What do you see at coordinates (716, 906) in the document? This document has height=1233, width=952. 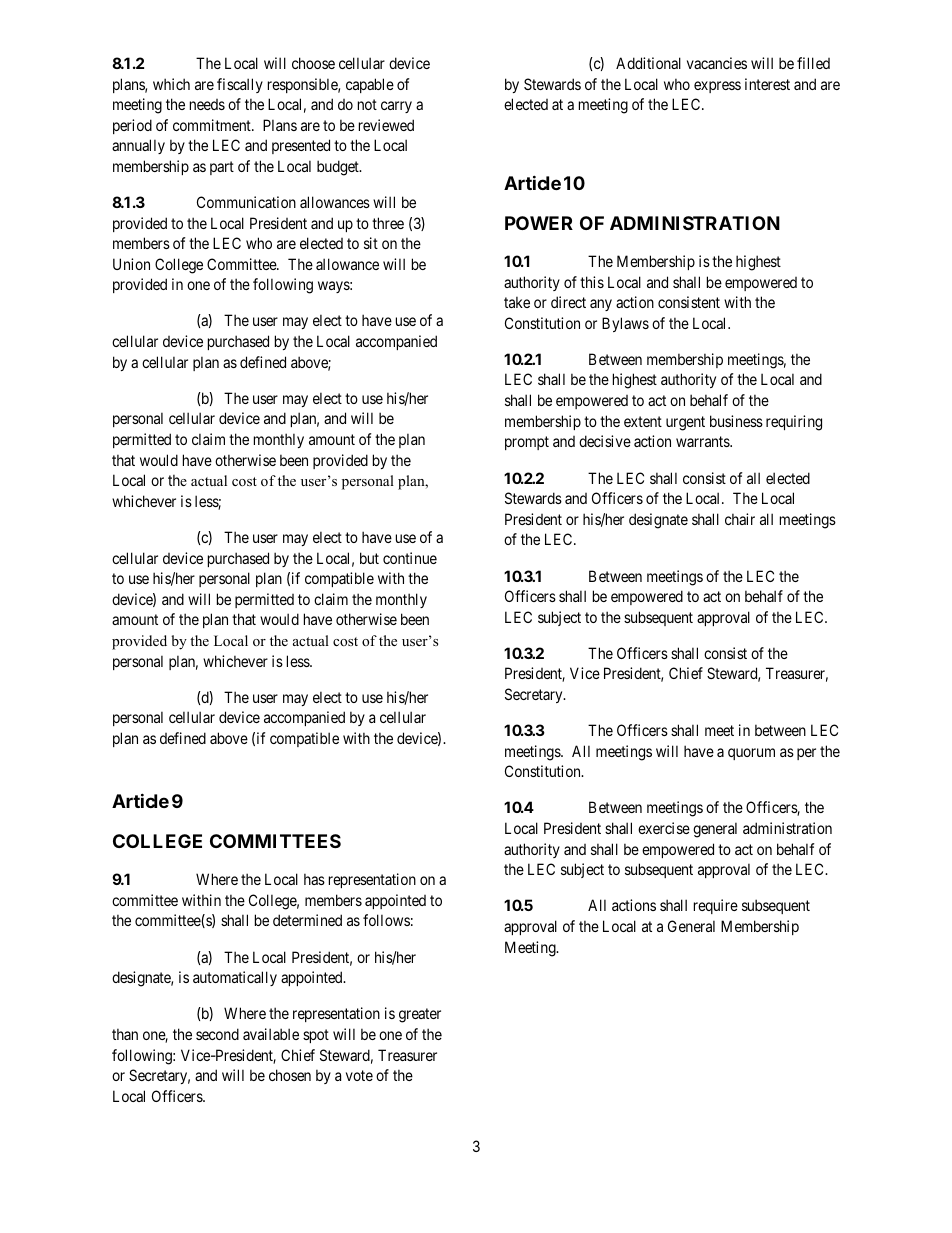 I see `require` at bounding box center [716, 906].
